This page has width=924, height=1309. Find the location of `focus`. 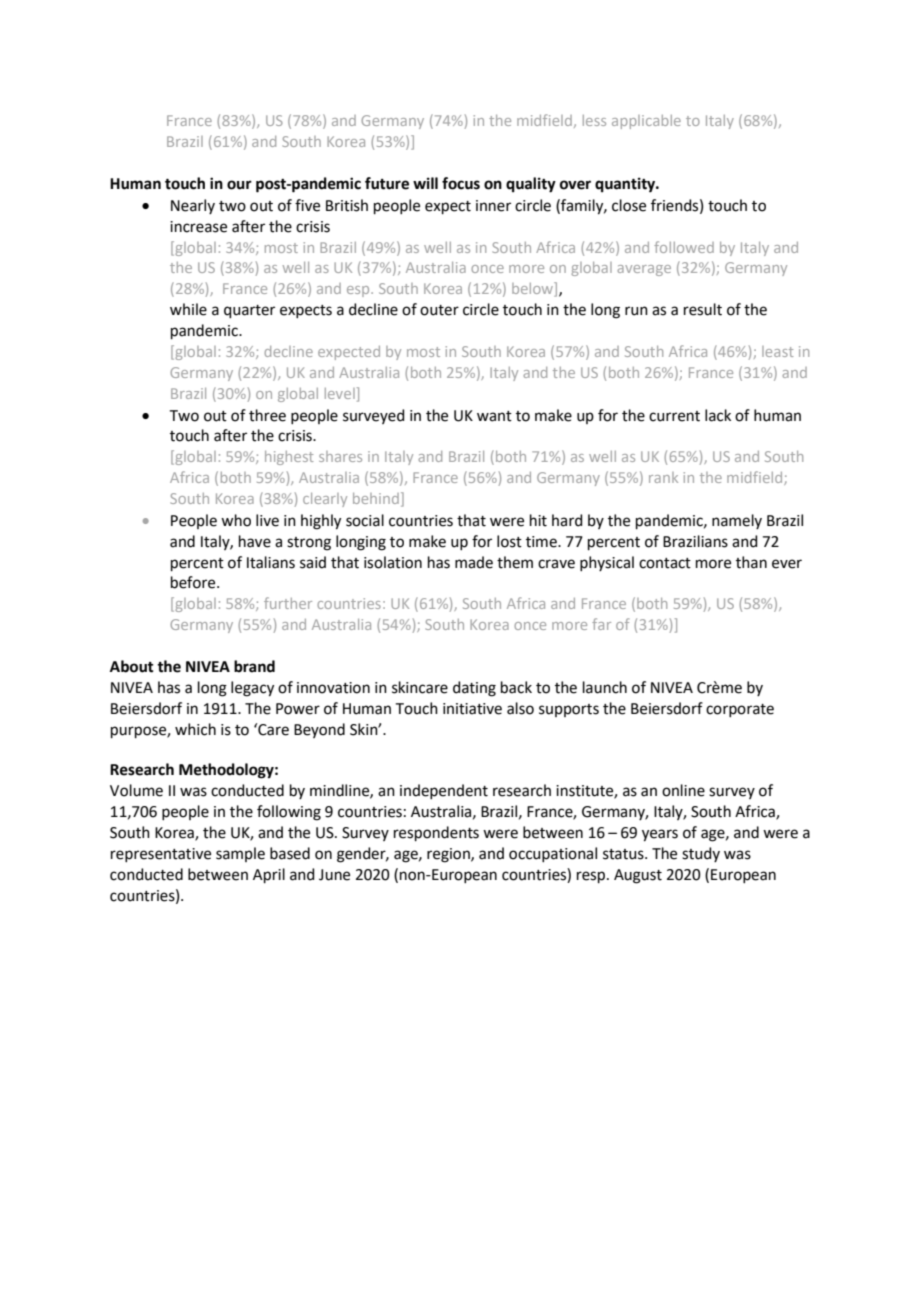

focus is located at coordinates (461, 183).
